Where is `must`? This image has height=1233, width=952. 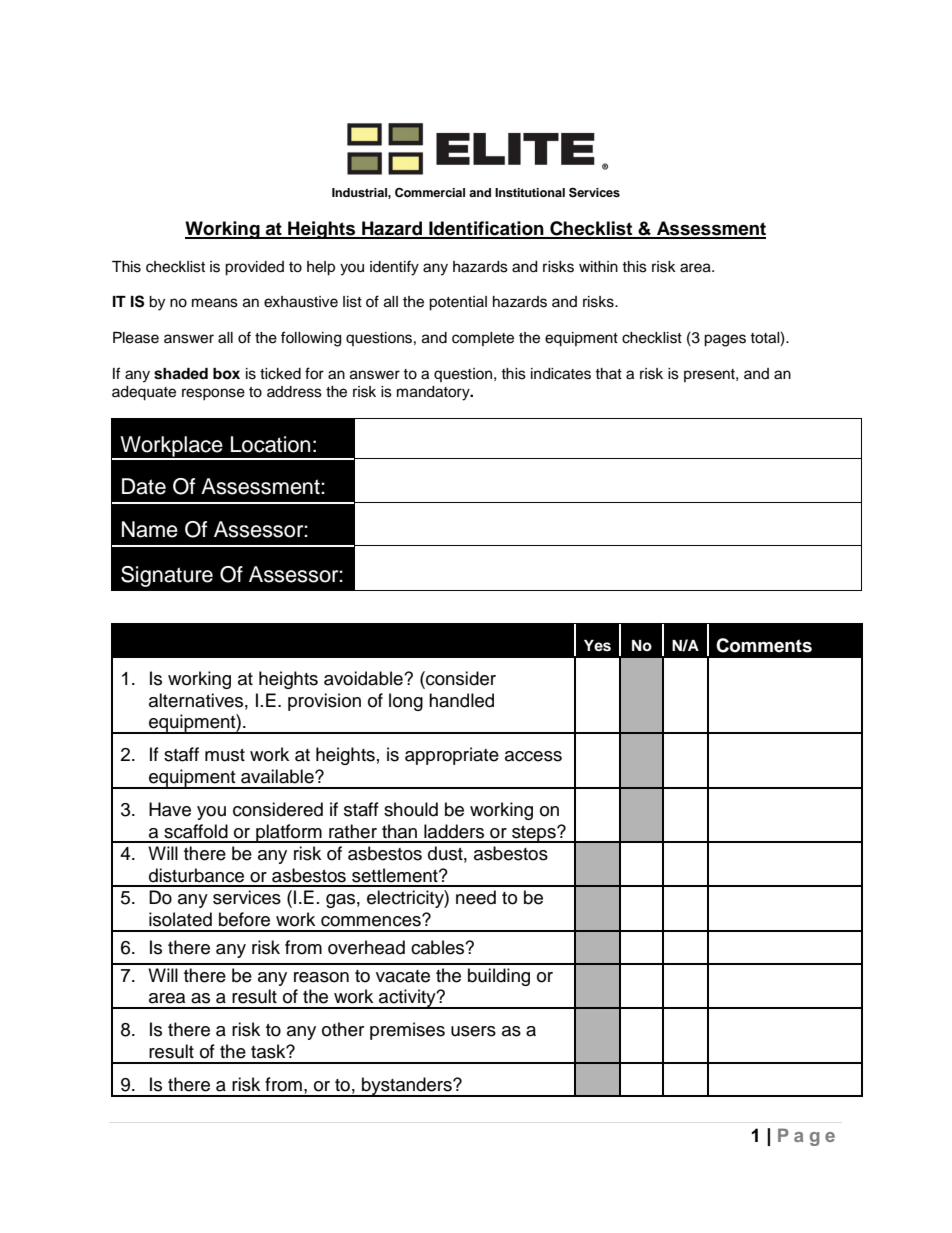 must is located at coordinates (225, 755).
